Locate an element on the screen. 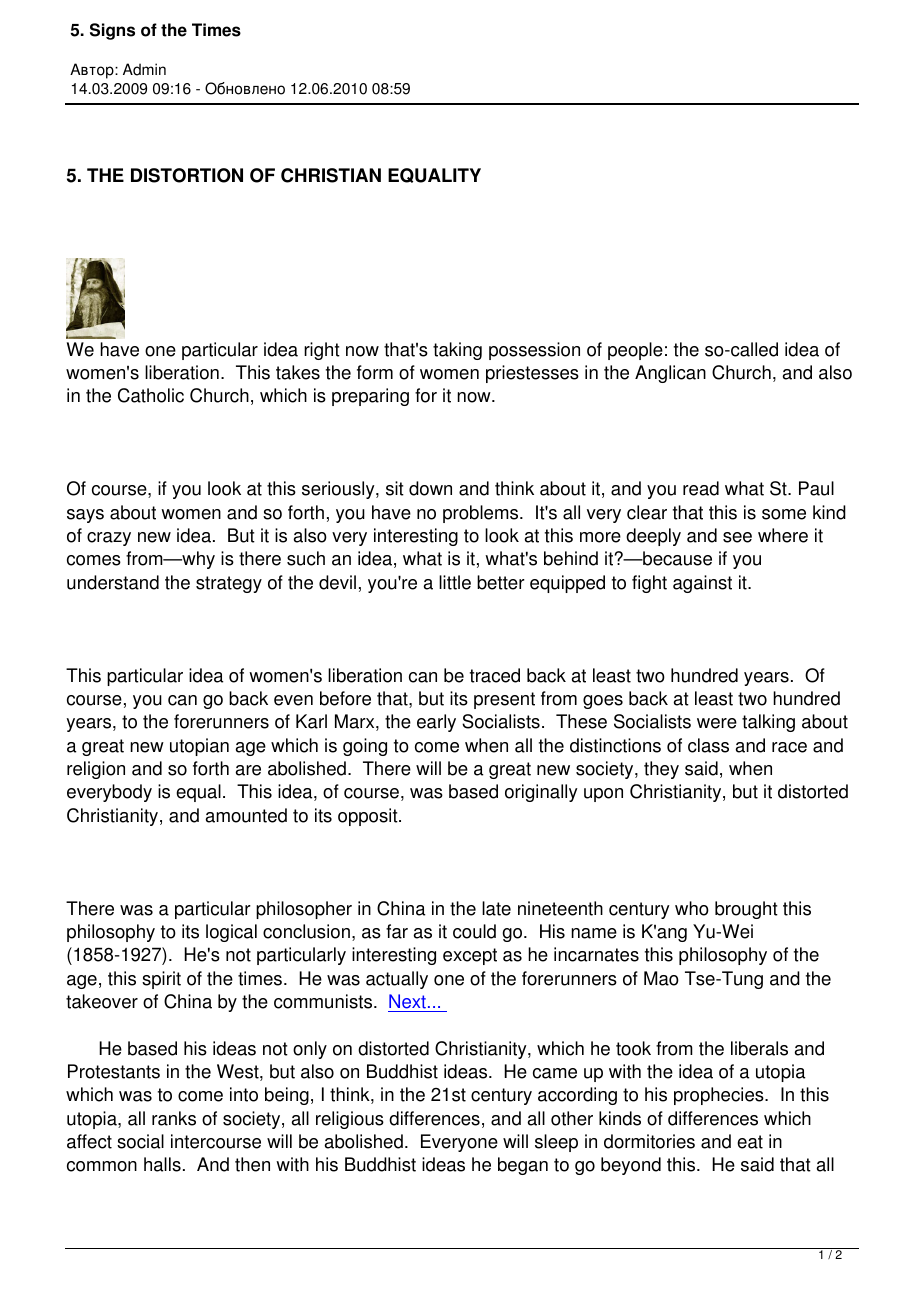 This screenshot has width=924, height=1308. Admin is located at coordinates (144, 69).
